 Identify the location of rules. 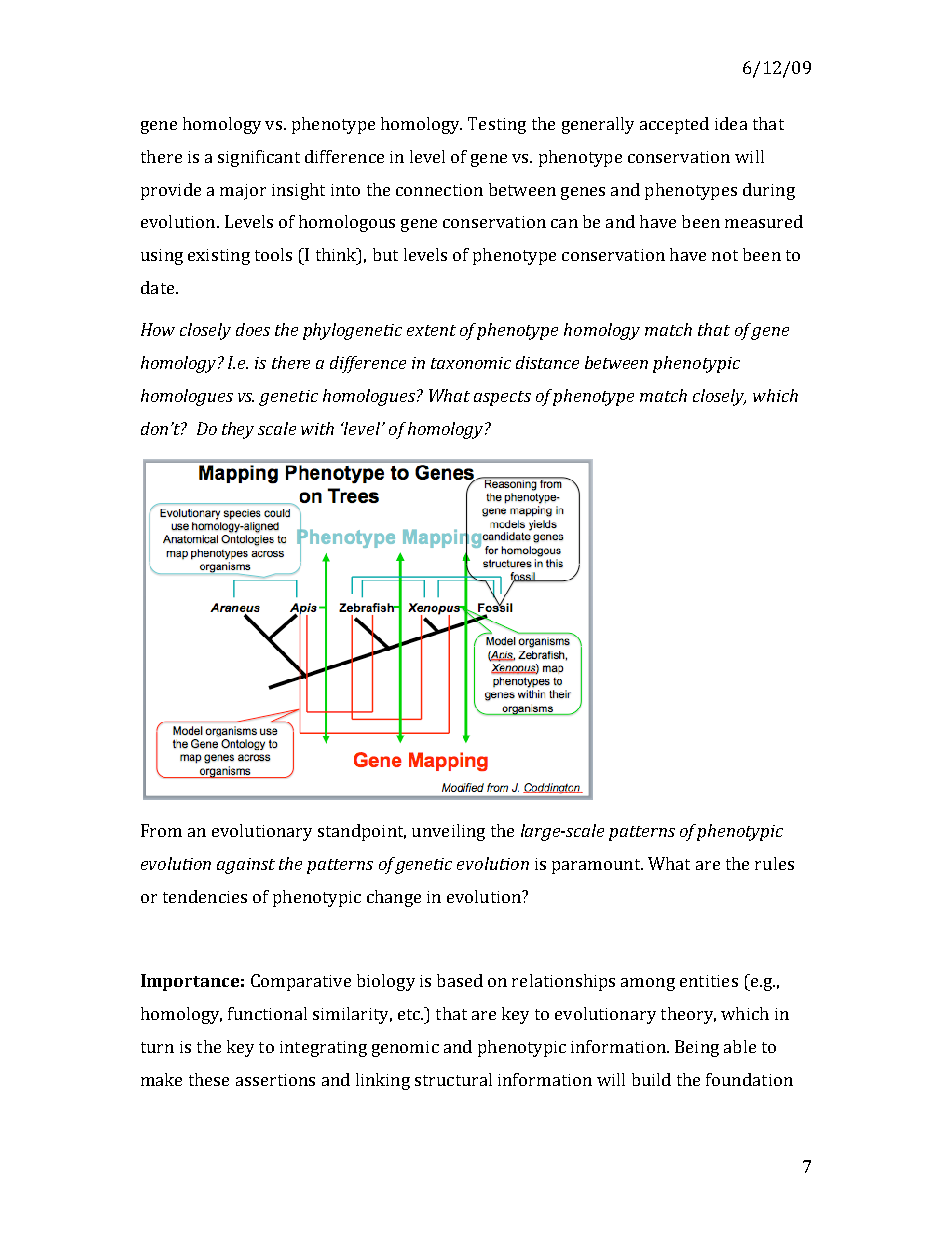
(774, 863).
